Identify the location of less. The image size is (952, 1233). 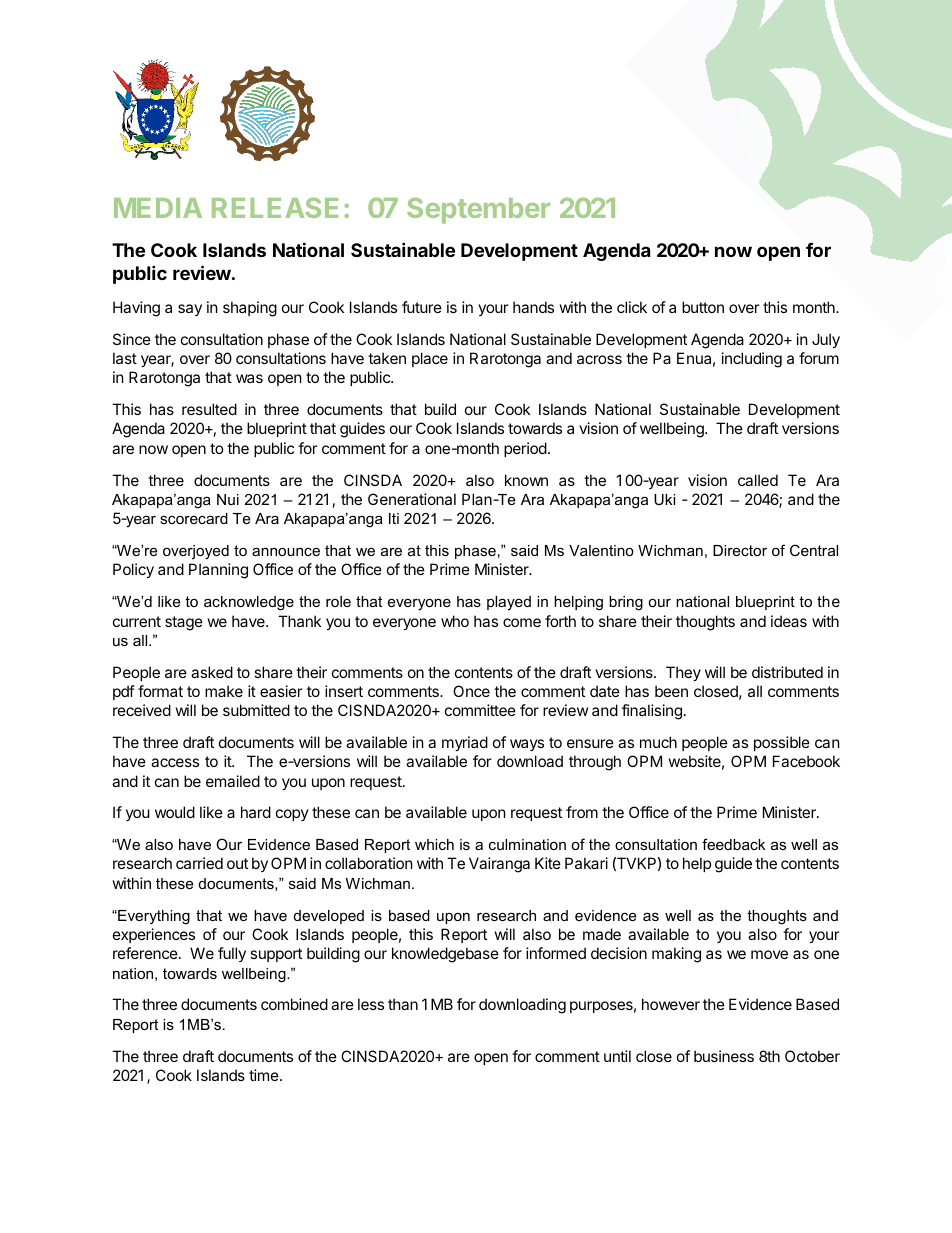
(371, 1004).
